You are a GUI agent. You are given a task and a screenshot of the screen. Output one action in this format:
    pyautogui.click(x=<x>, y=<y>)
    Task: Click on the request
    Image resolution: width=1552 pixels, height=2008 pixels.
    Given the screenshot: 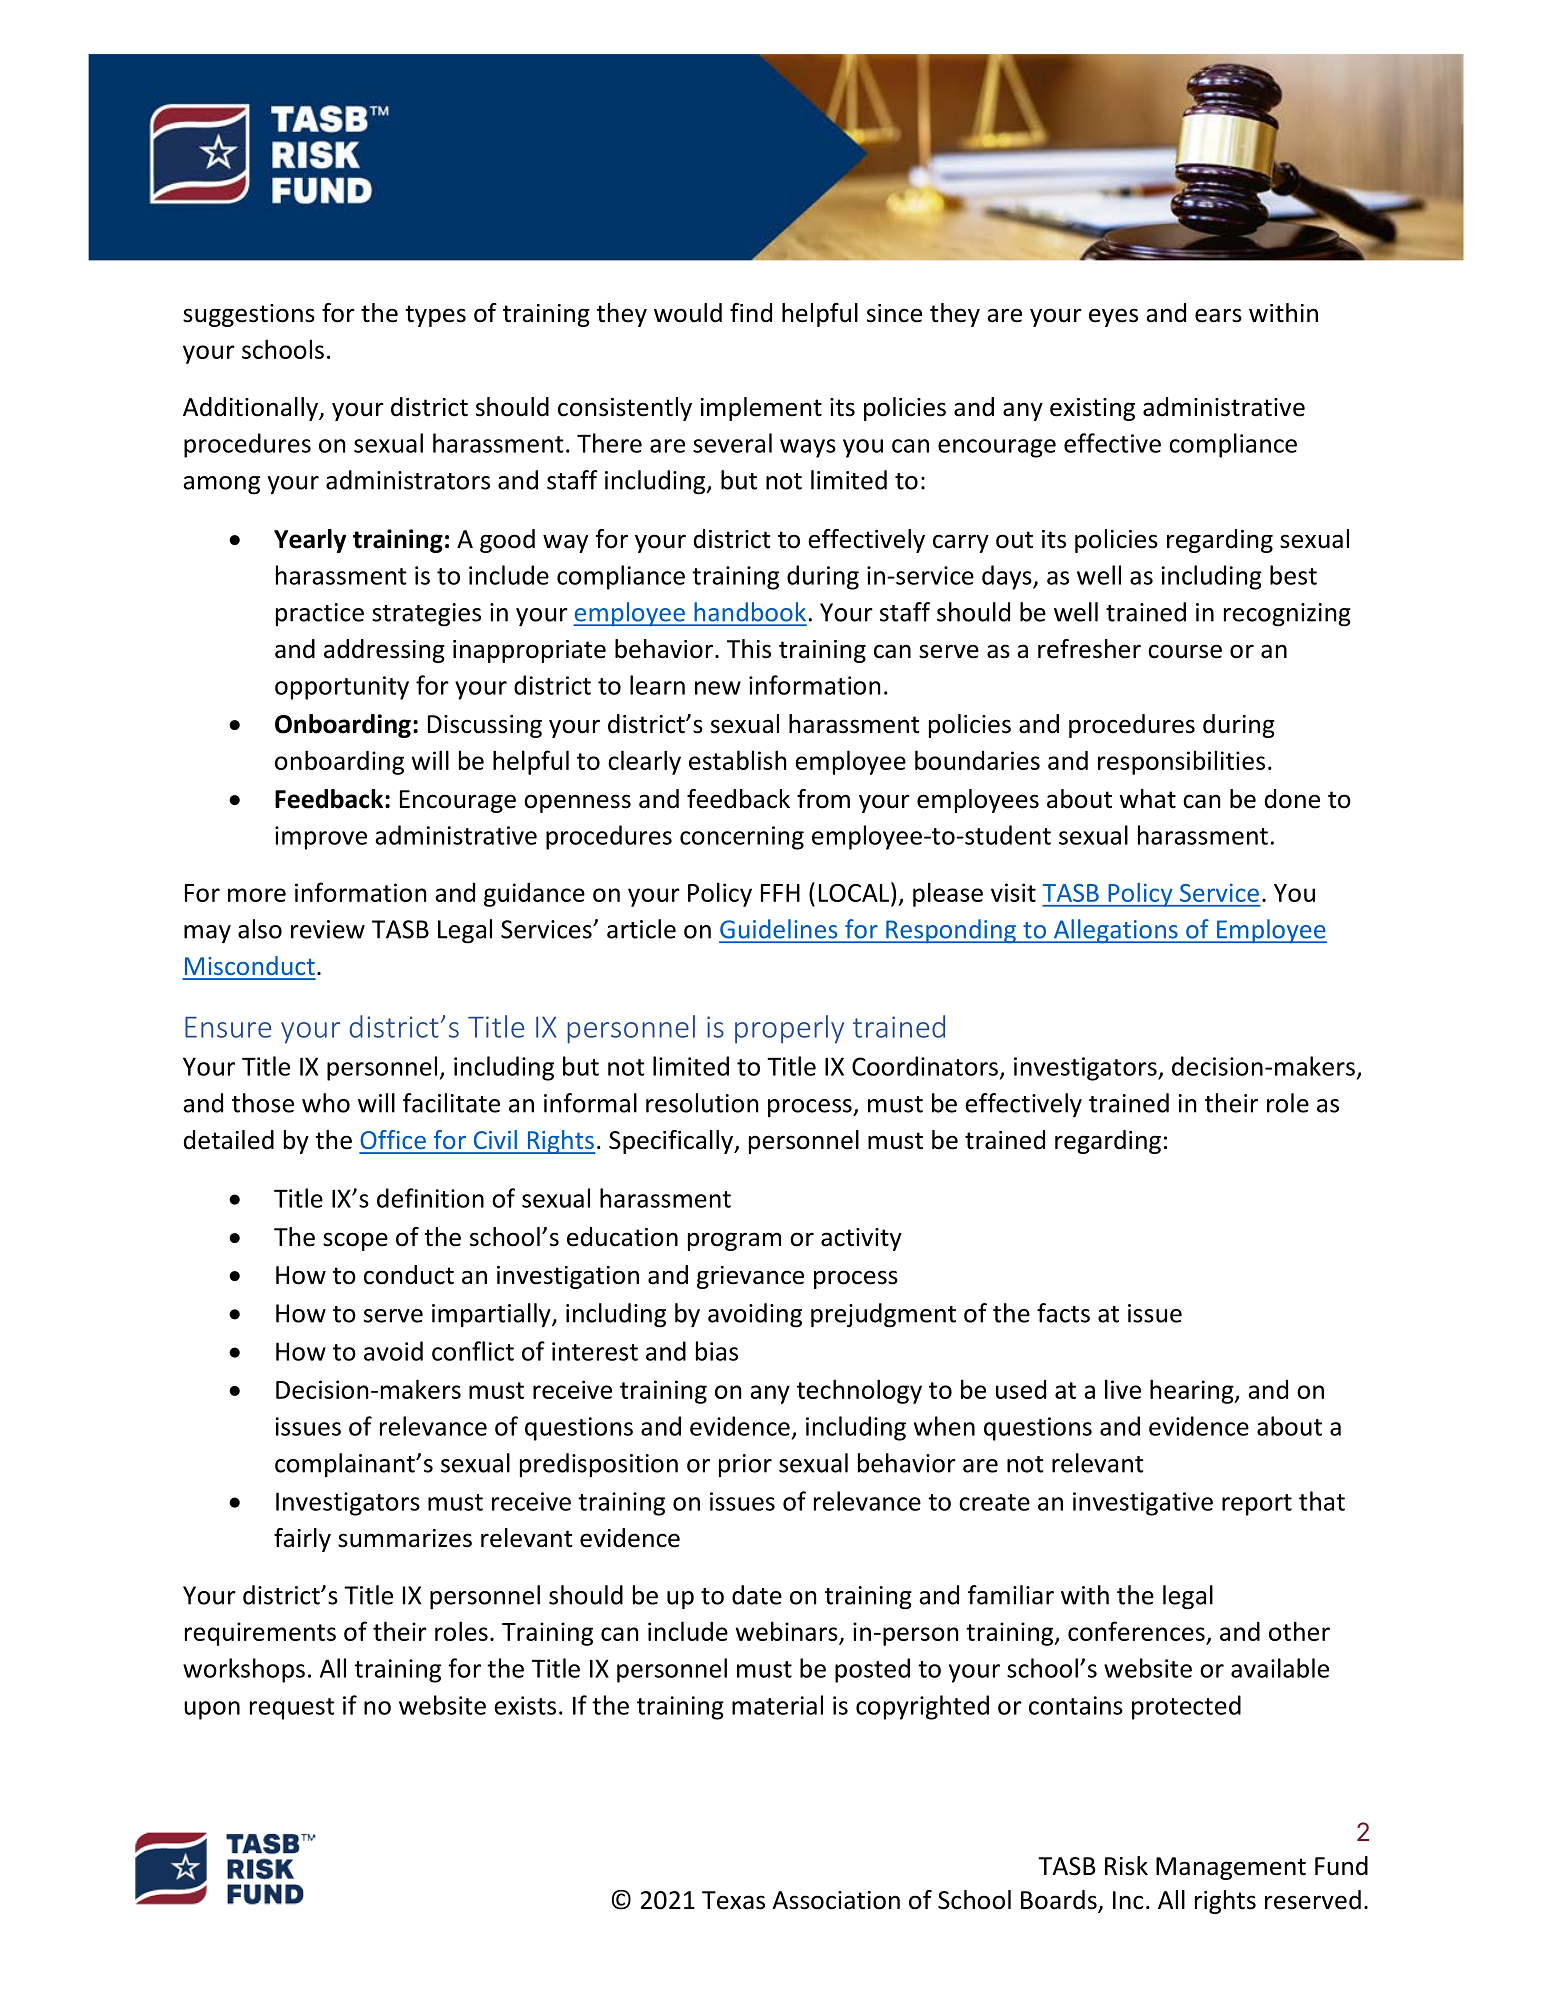 What is the action you would take?
    pyautogui.click(x=292, y=1709)
